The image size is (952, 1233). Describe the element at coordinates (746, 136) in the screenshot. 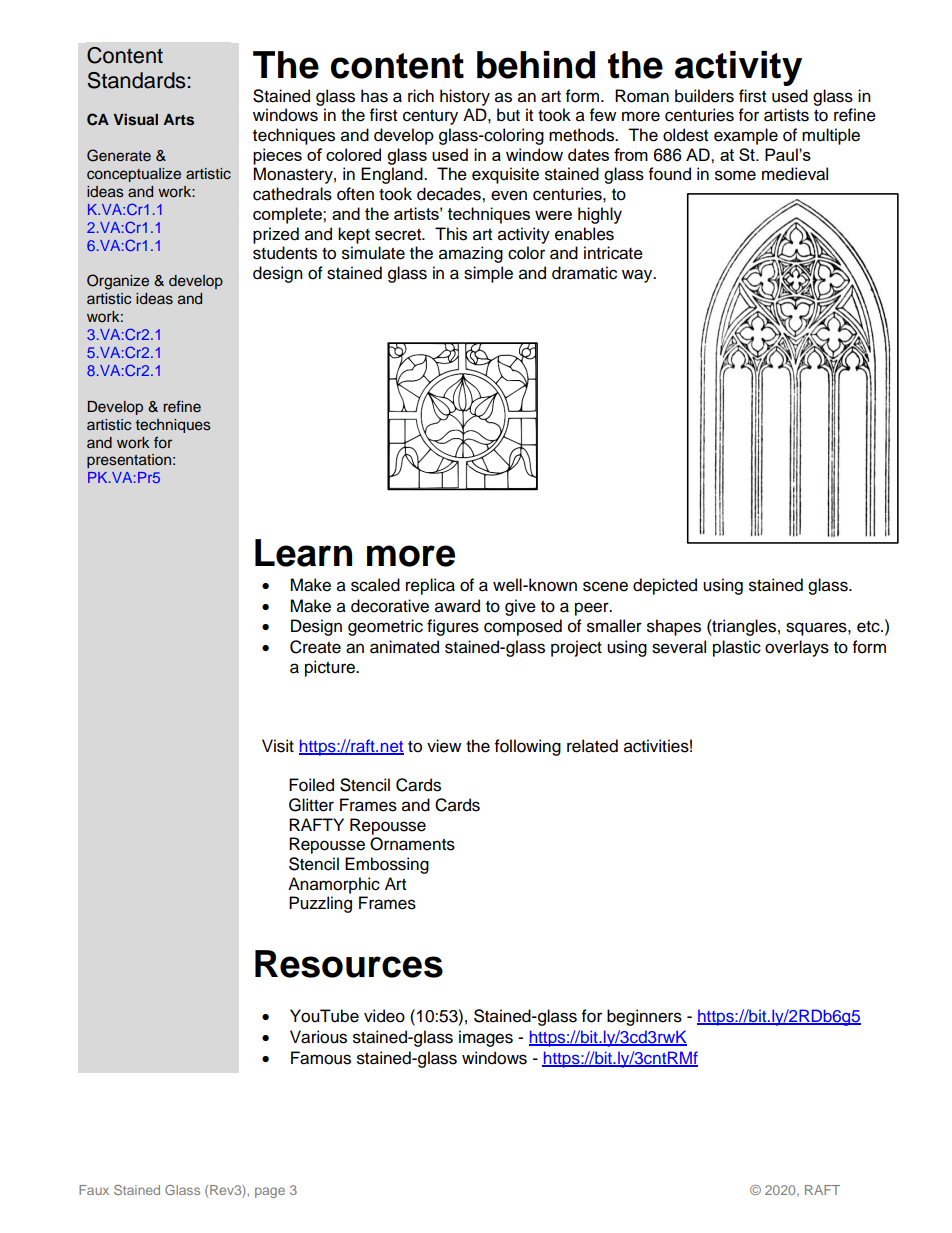

I see `example` at that location.
